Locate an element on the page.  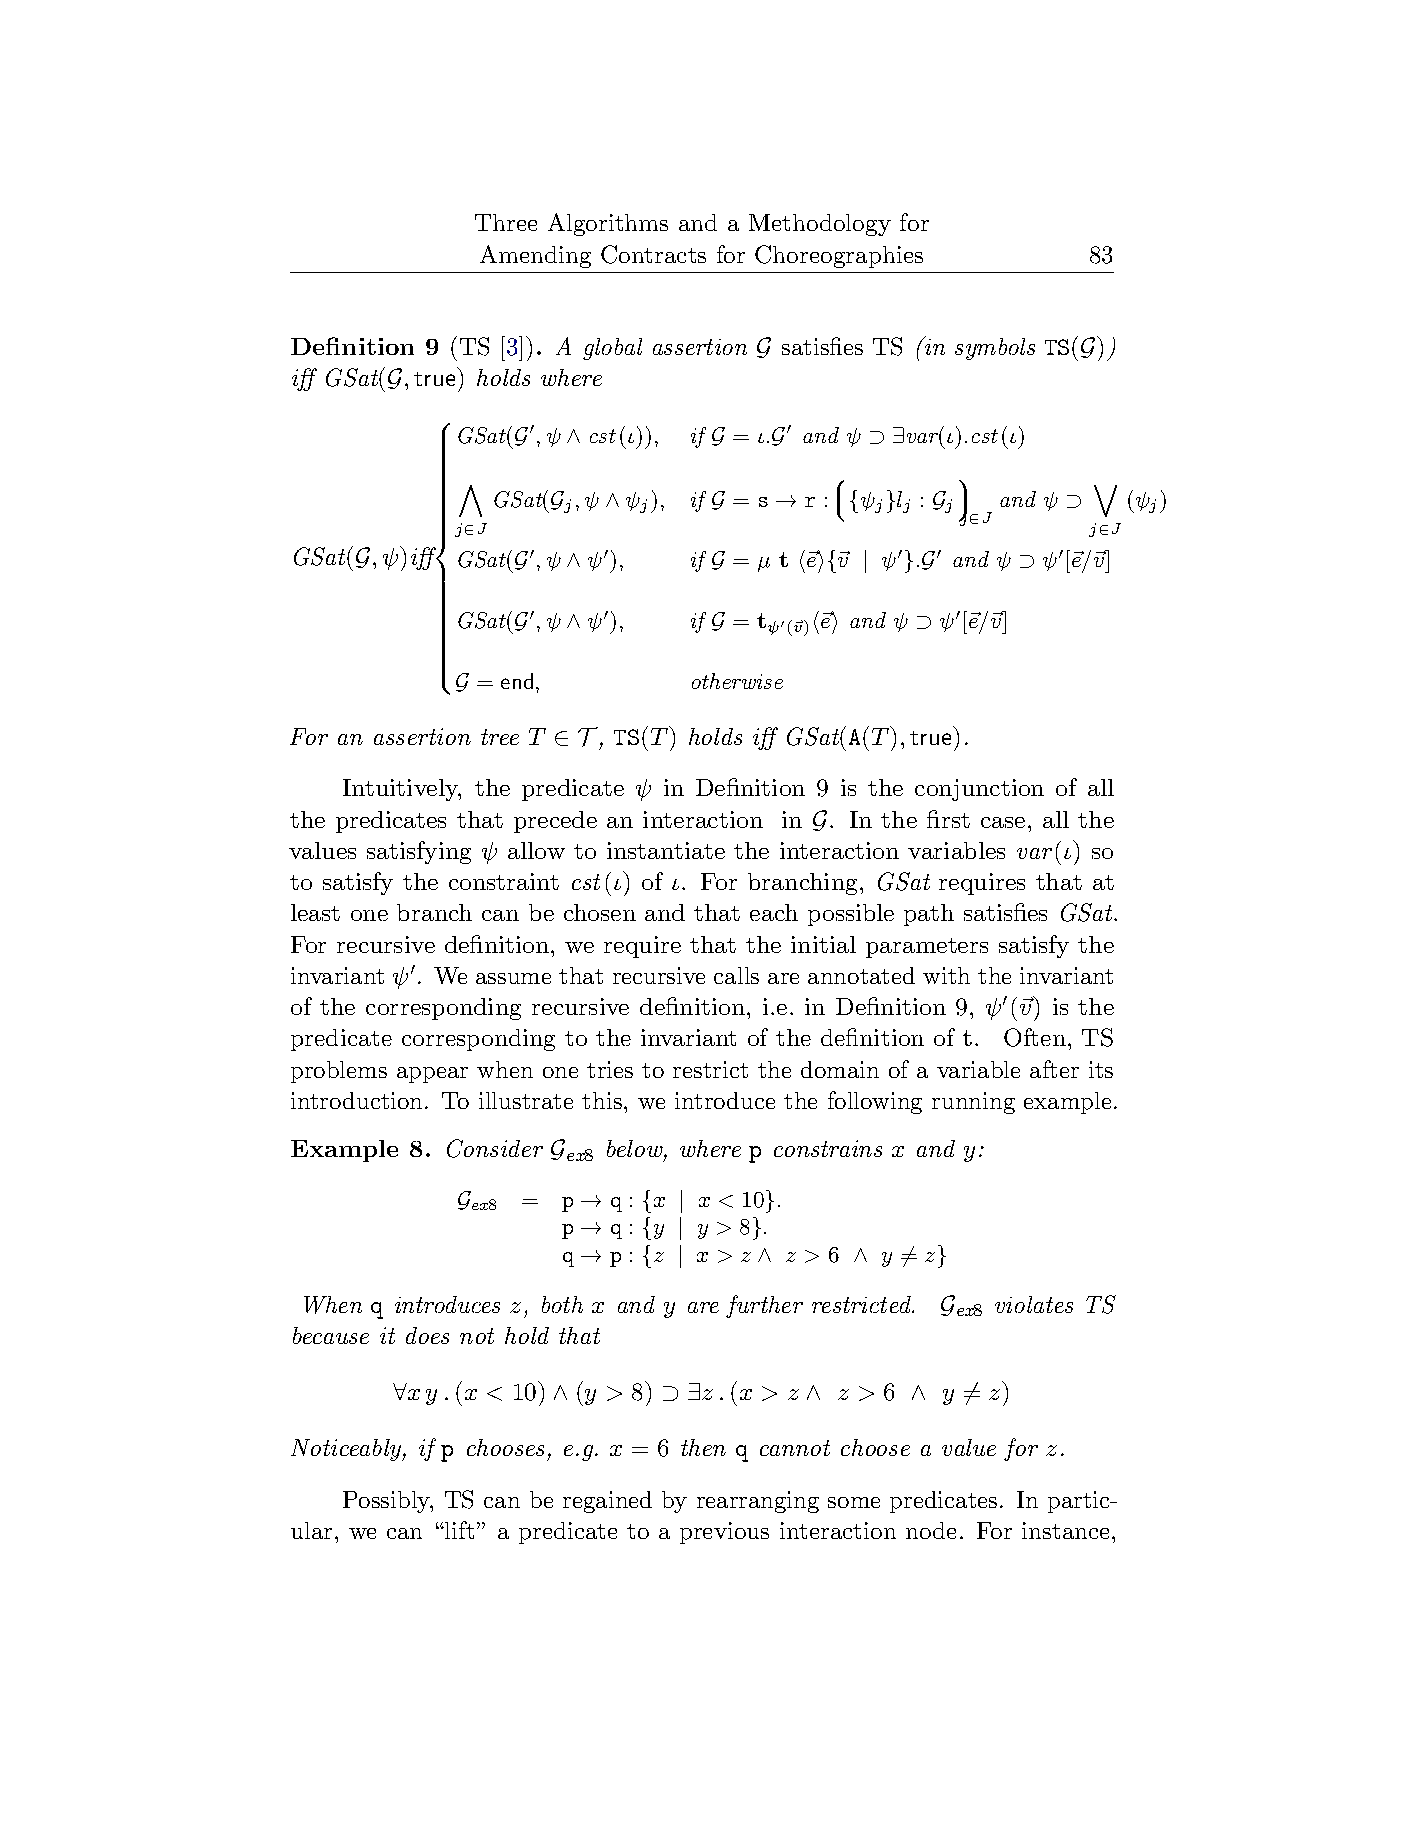
constraint is located at coordinates (504, 881).
